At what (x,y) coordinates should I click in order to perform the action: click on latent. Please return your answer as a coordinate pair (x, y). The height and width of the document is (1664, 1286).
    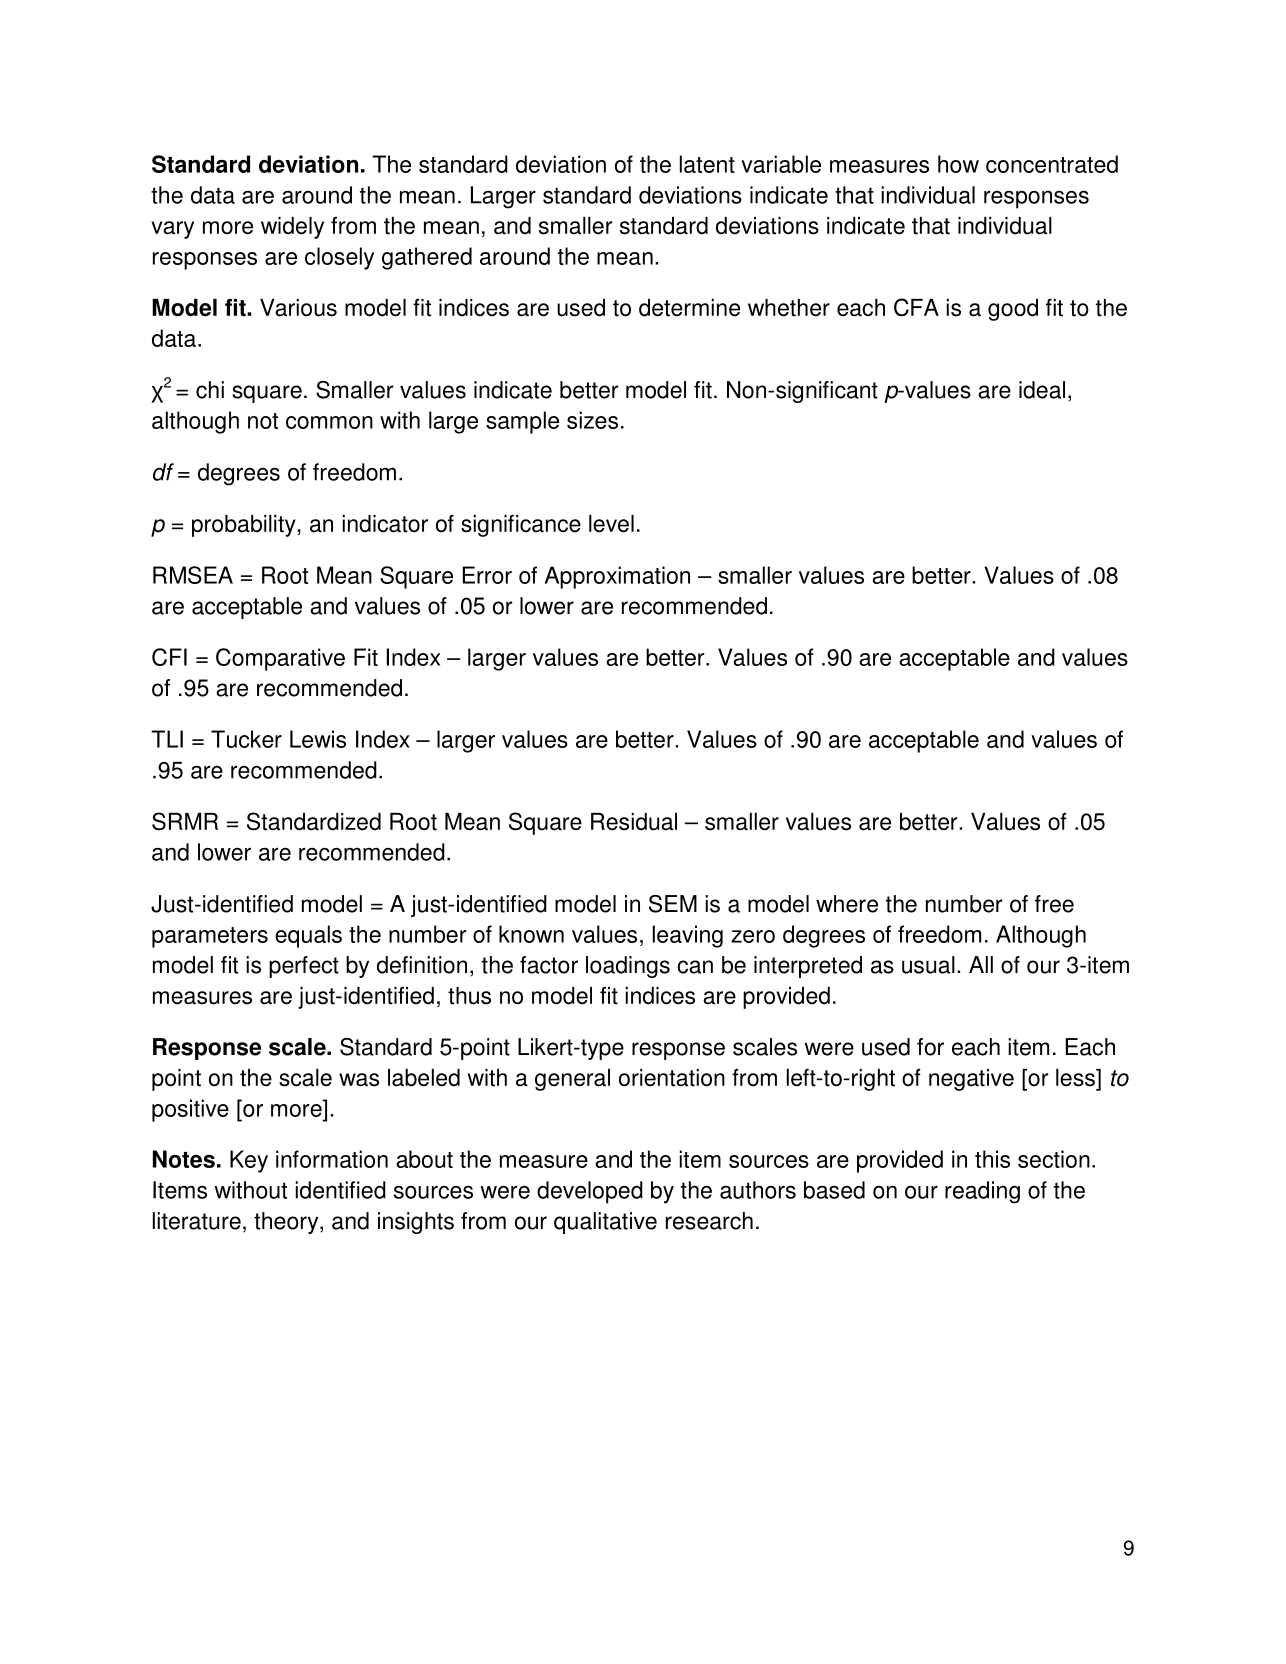
    Looking at the image, I should click on (707, 164).
